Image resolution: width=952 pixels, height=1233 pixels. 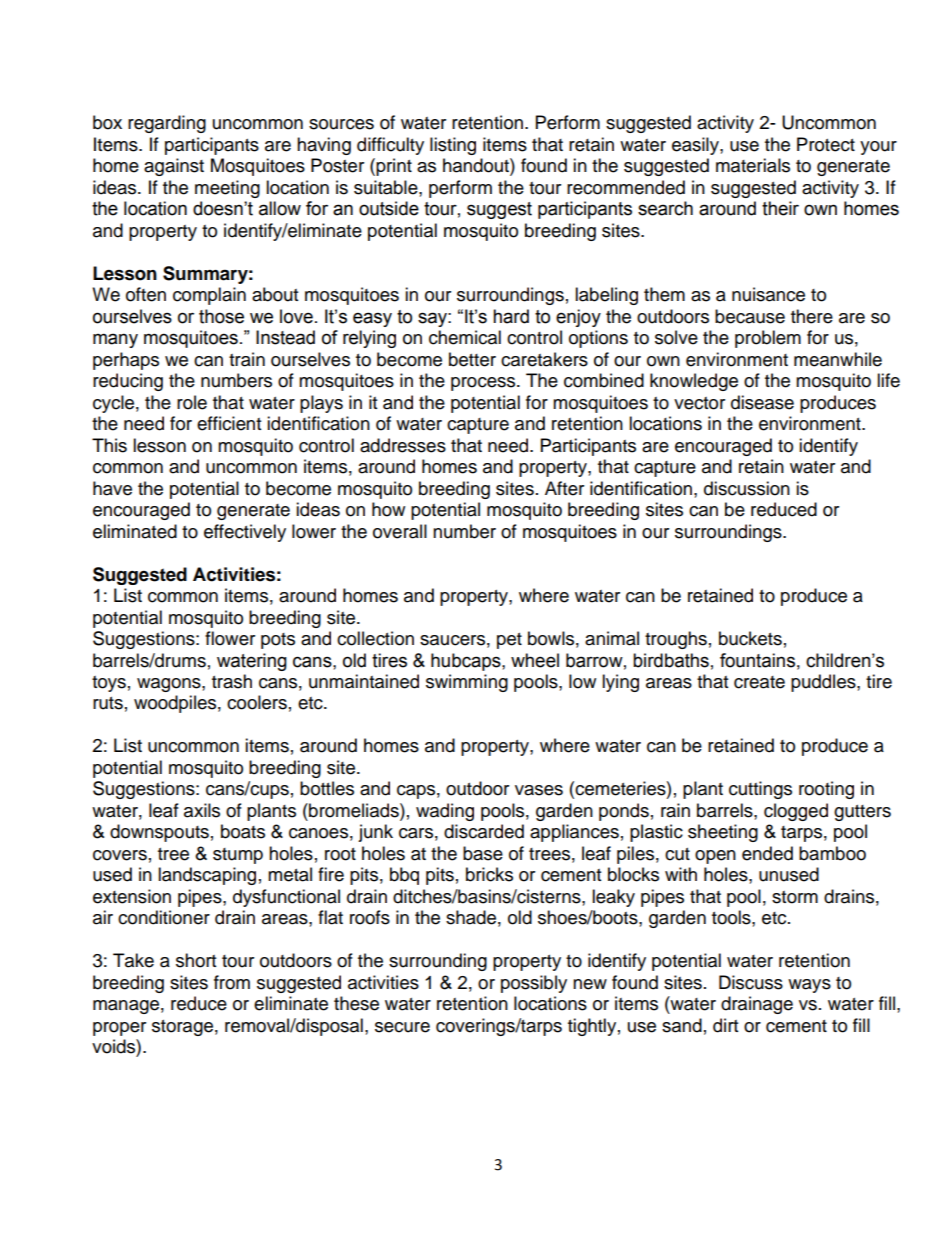 I want to click on effectively, so click(x=245, y=533).
